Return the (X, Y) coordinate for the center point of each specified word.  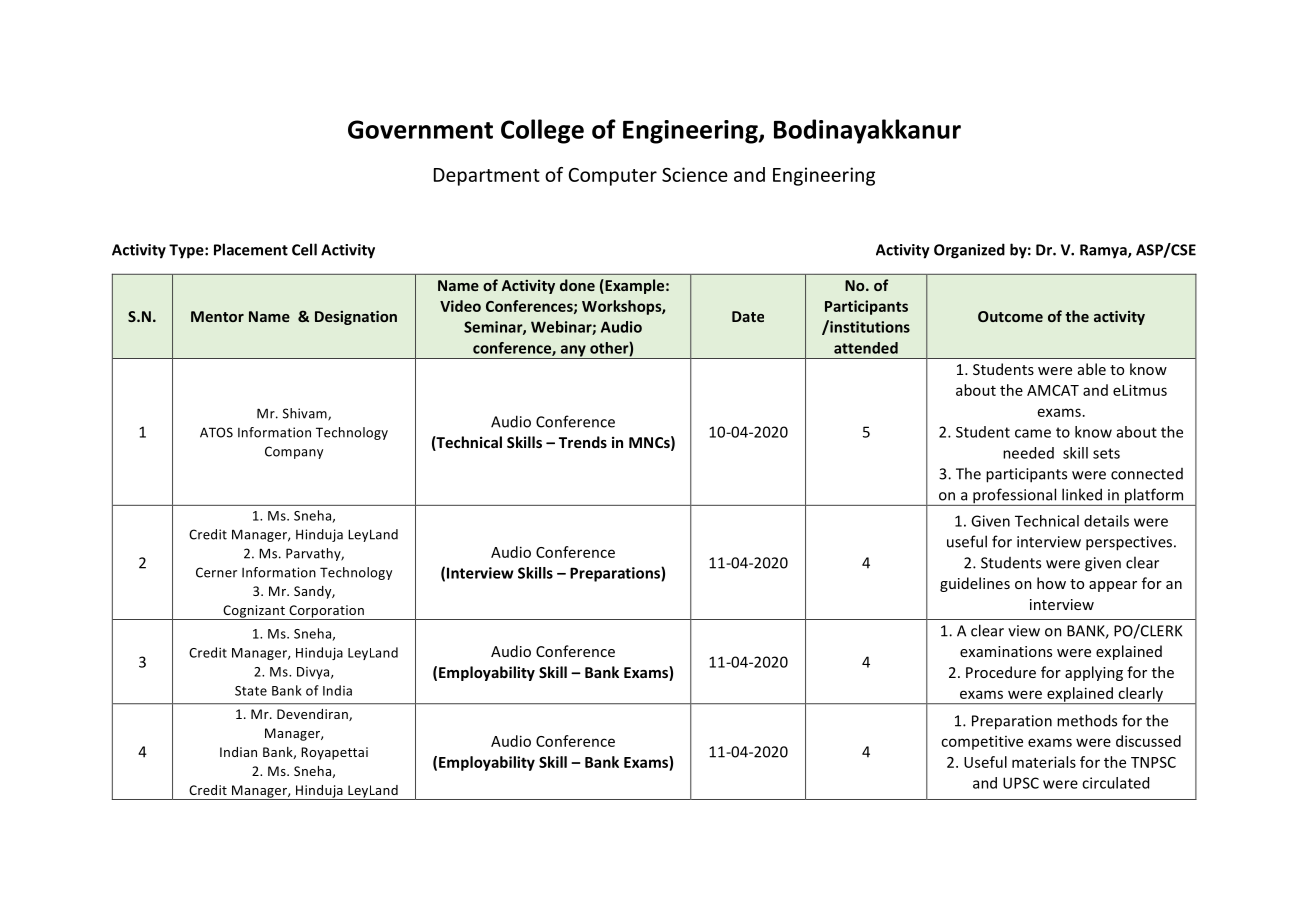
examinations (1006, 651)
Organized (969, 251)
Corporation (326, 612)
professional (1015, 497)
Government (420, 129)
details (1106, 521)
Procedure (1001, 672)
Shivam (306, 414)
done (577, 285)
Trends (583, 442)
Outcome (1010, 316)
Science (695, 174)
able (1092, 369)
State (251, 691)
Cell (304, 249)
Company (294, 452)
